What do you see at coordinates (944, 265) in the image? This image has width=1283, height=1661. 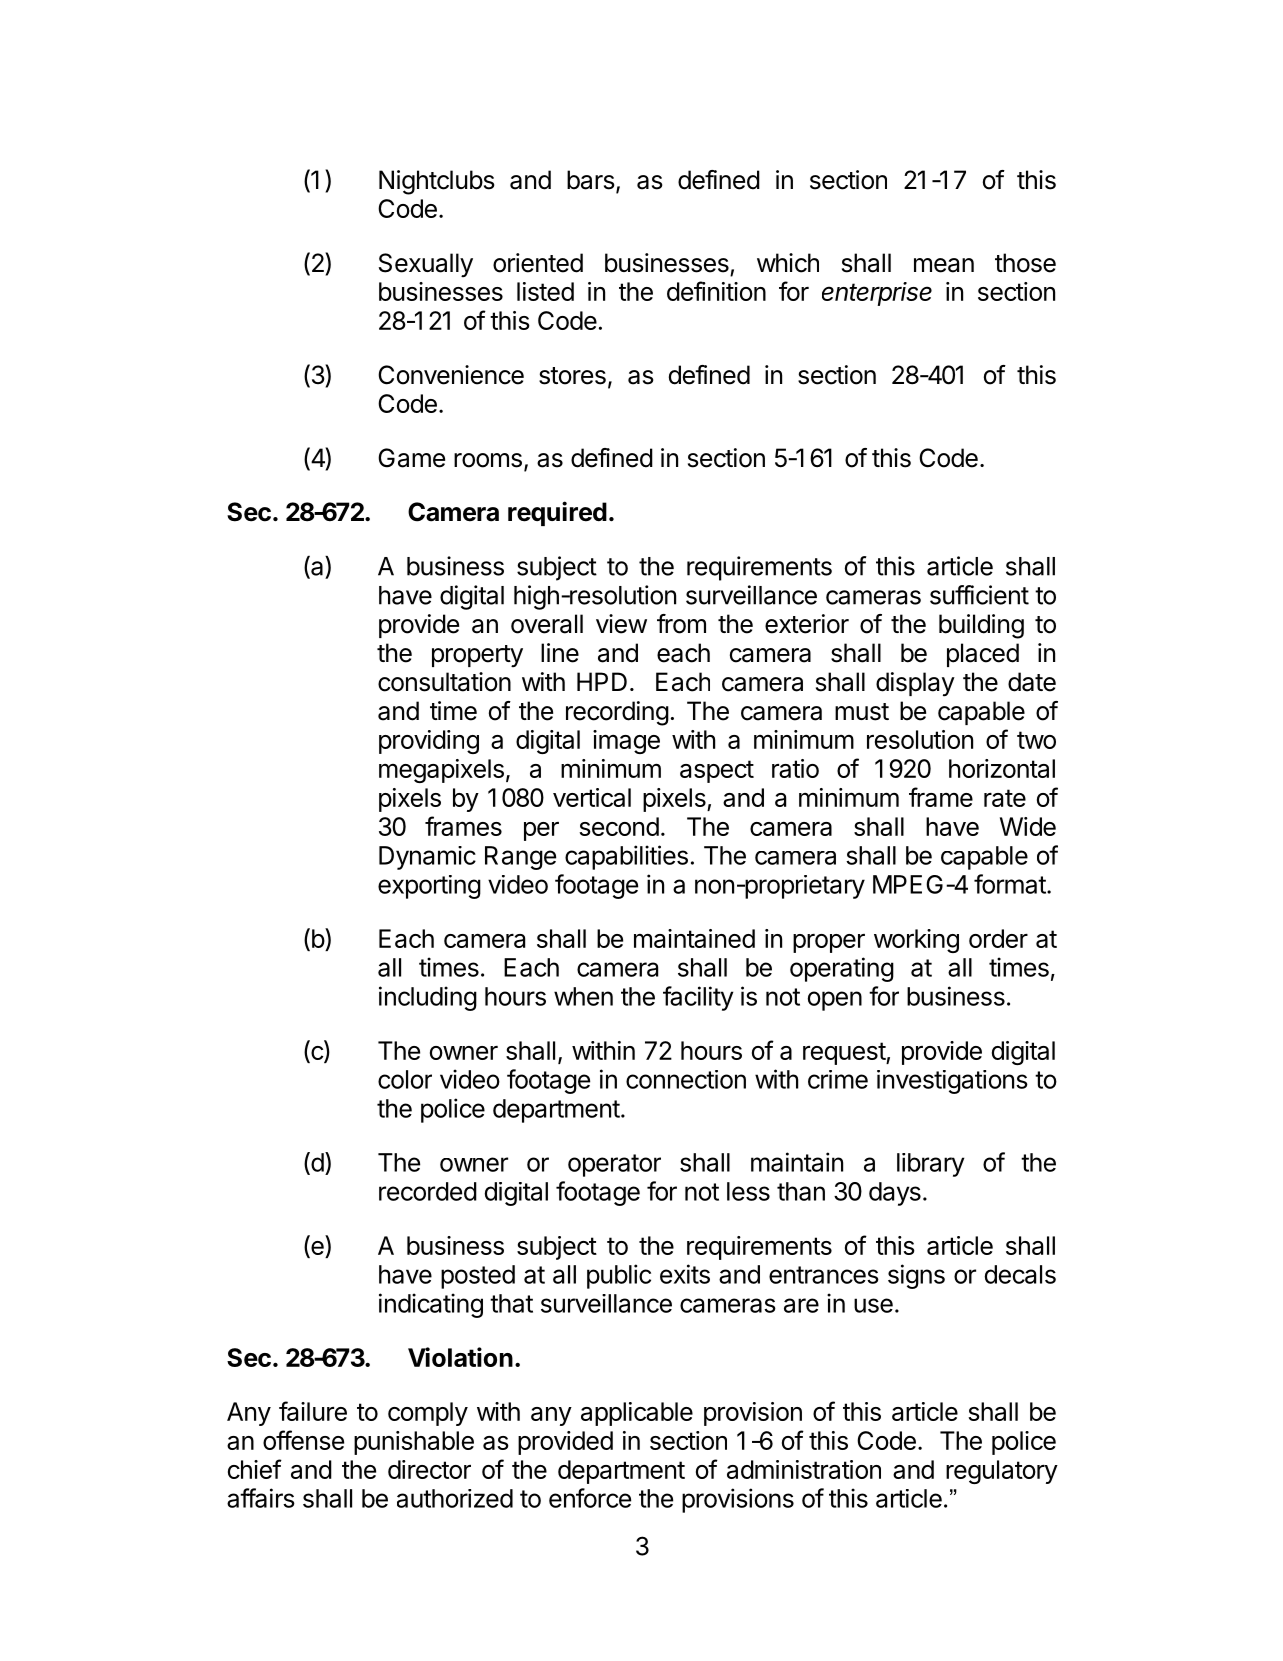 I see `mean` at bounding box center [944, 265].
